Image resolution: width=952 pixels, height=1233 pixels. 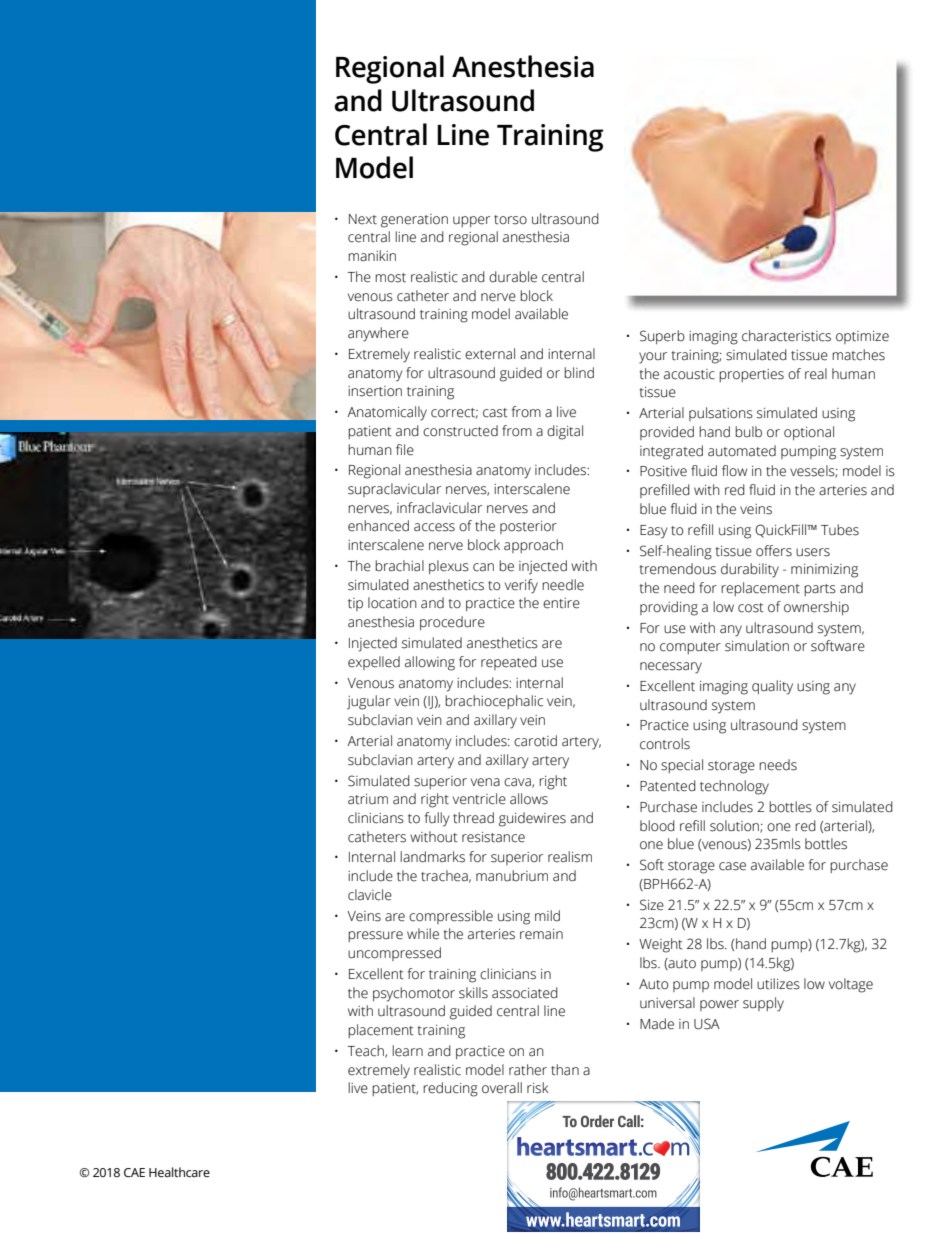 I want to click on torso, so click(x=510, y=220).
